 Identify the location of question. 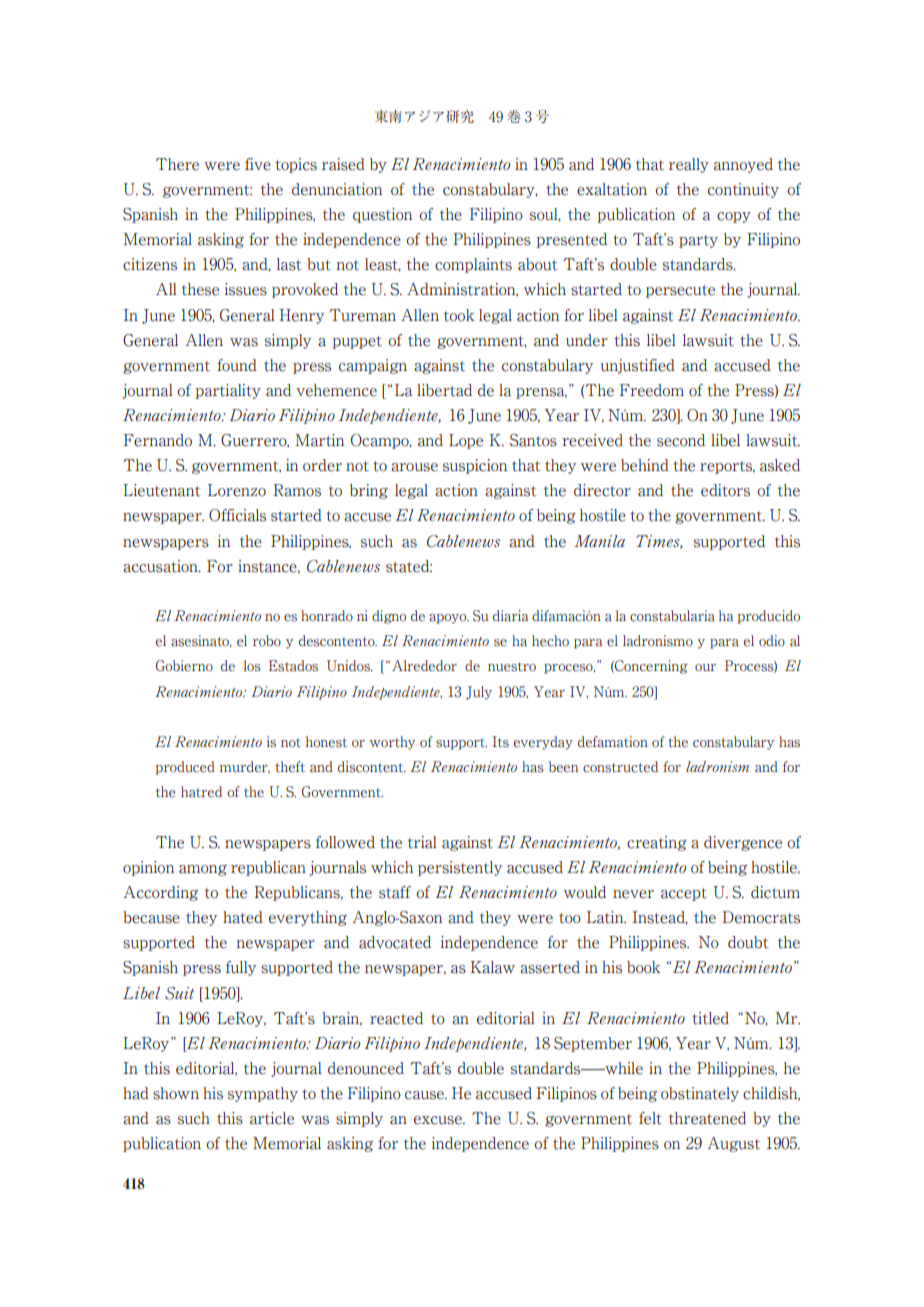
(382, 215).
